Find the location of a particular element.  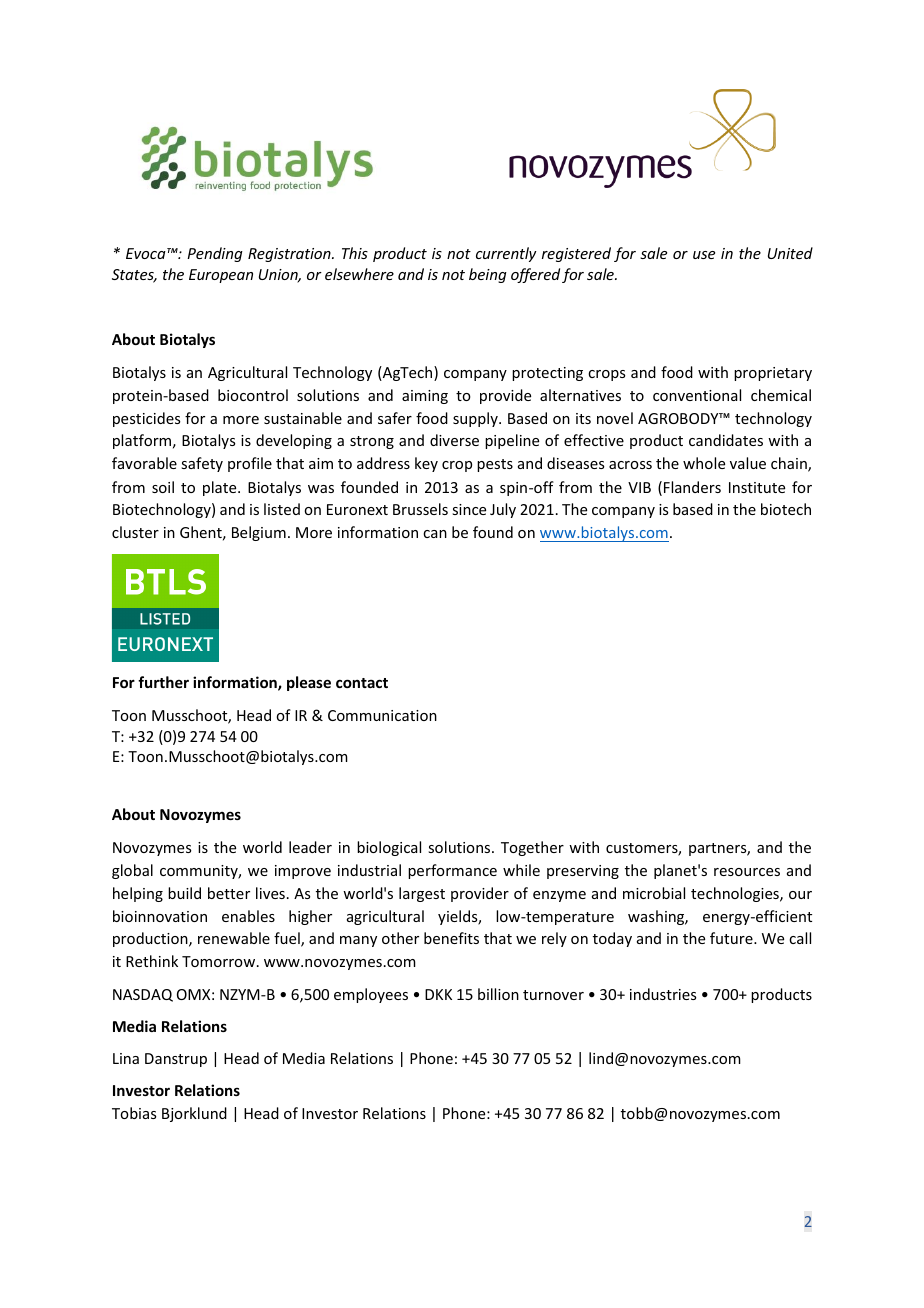

European is located at coordinates (221, 276).
